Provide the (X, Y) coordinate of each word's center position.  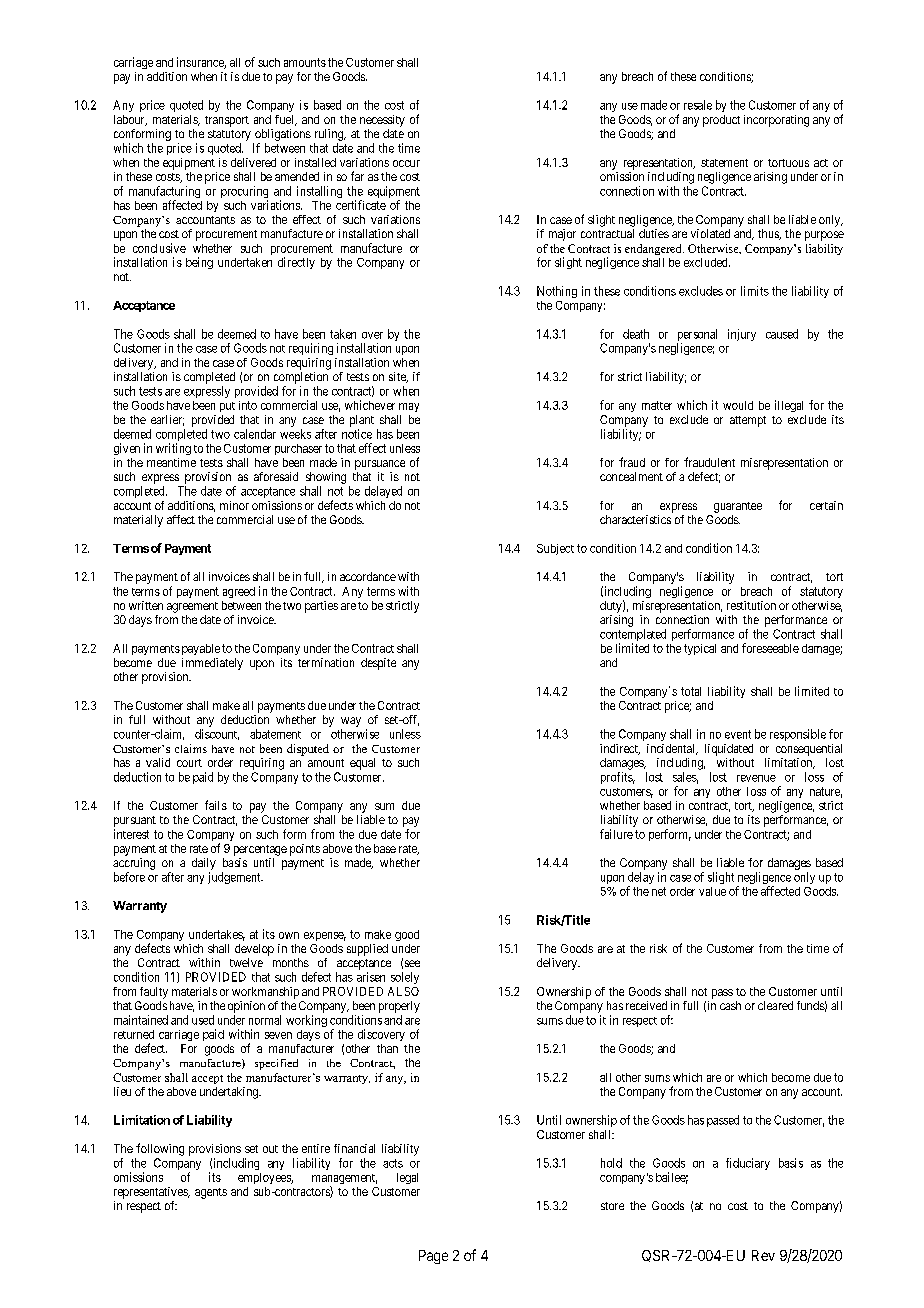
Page (433, 1257)
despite (378, 664)
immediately (212, 664)
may (409, 407)
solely (405, 978)
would (738, 405)
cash (730, 1005)
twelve (246, 962)
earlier (167, 420)
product (721, 121)
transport (227, 121)
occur (406, 163)
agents (211, 1193)
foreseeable (770, 648)
